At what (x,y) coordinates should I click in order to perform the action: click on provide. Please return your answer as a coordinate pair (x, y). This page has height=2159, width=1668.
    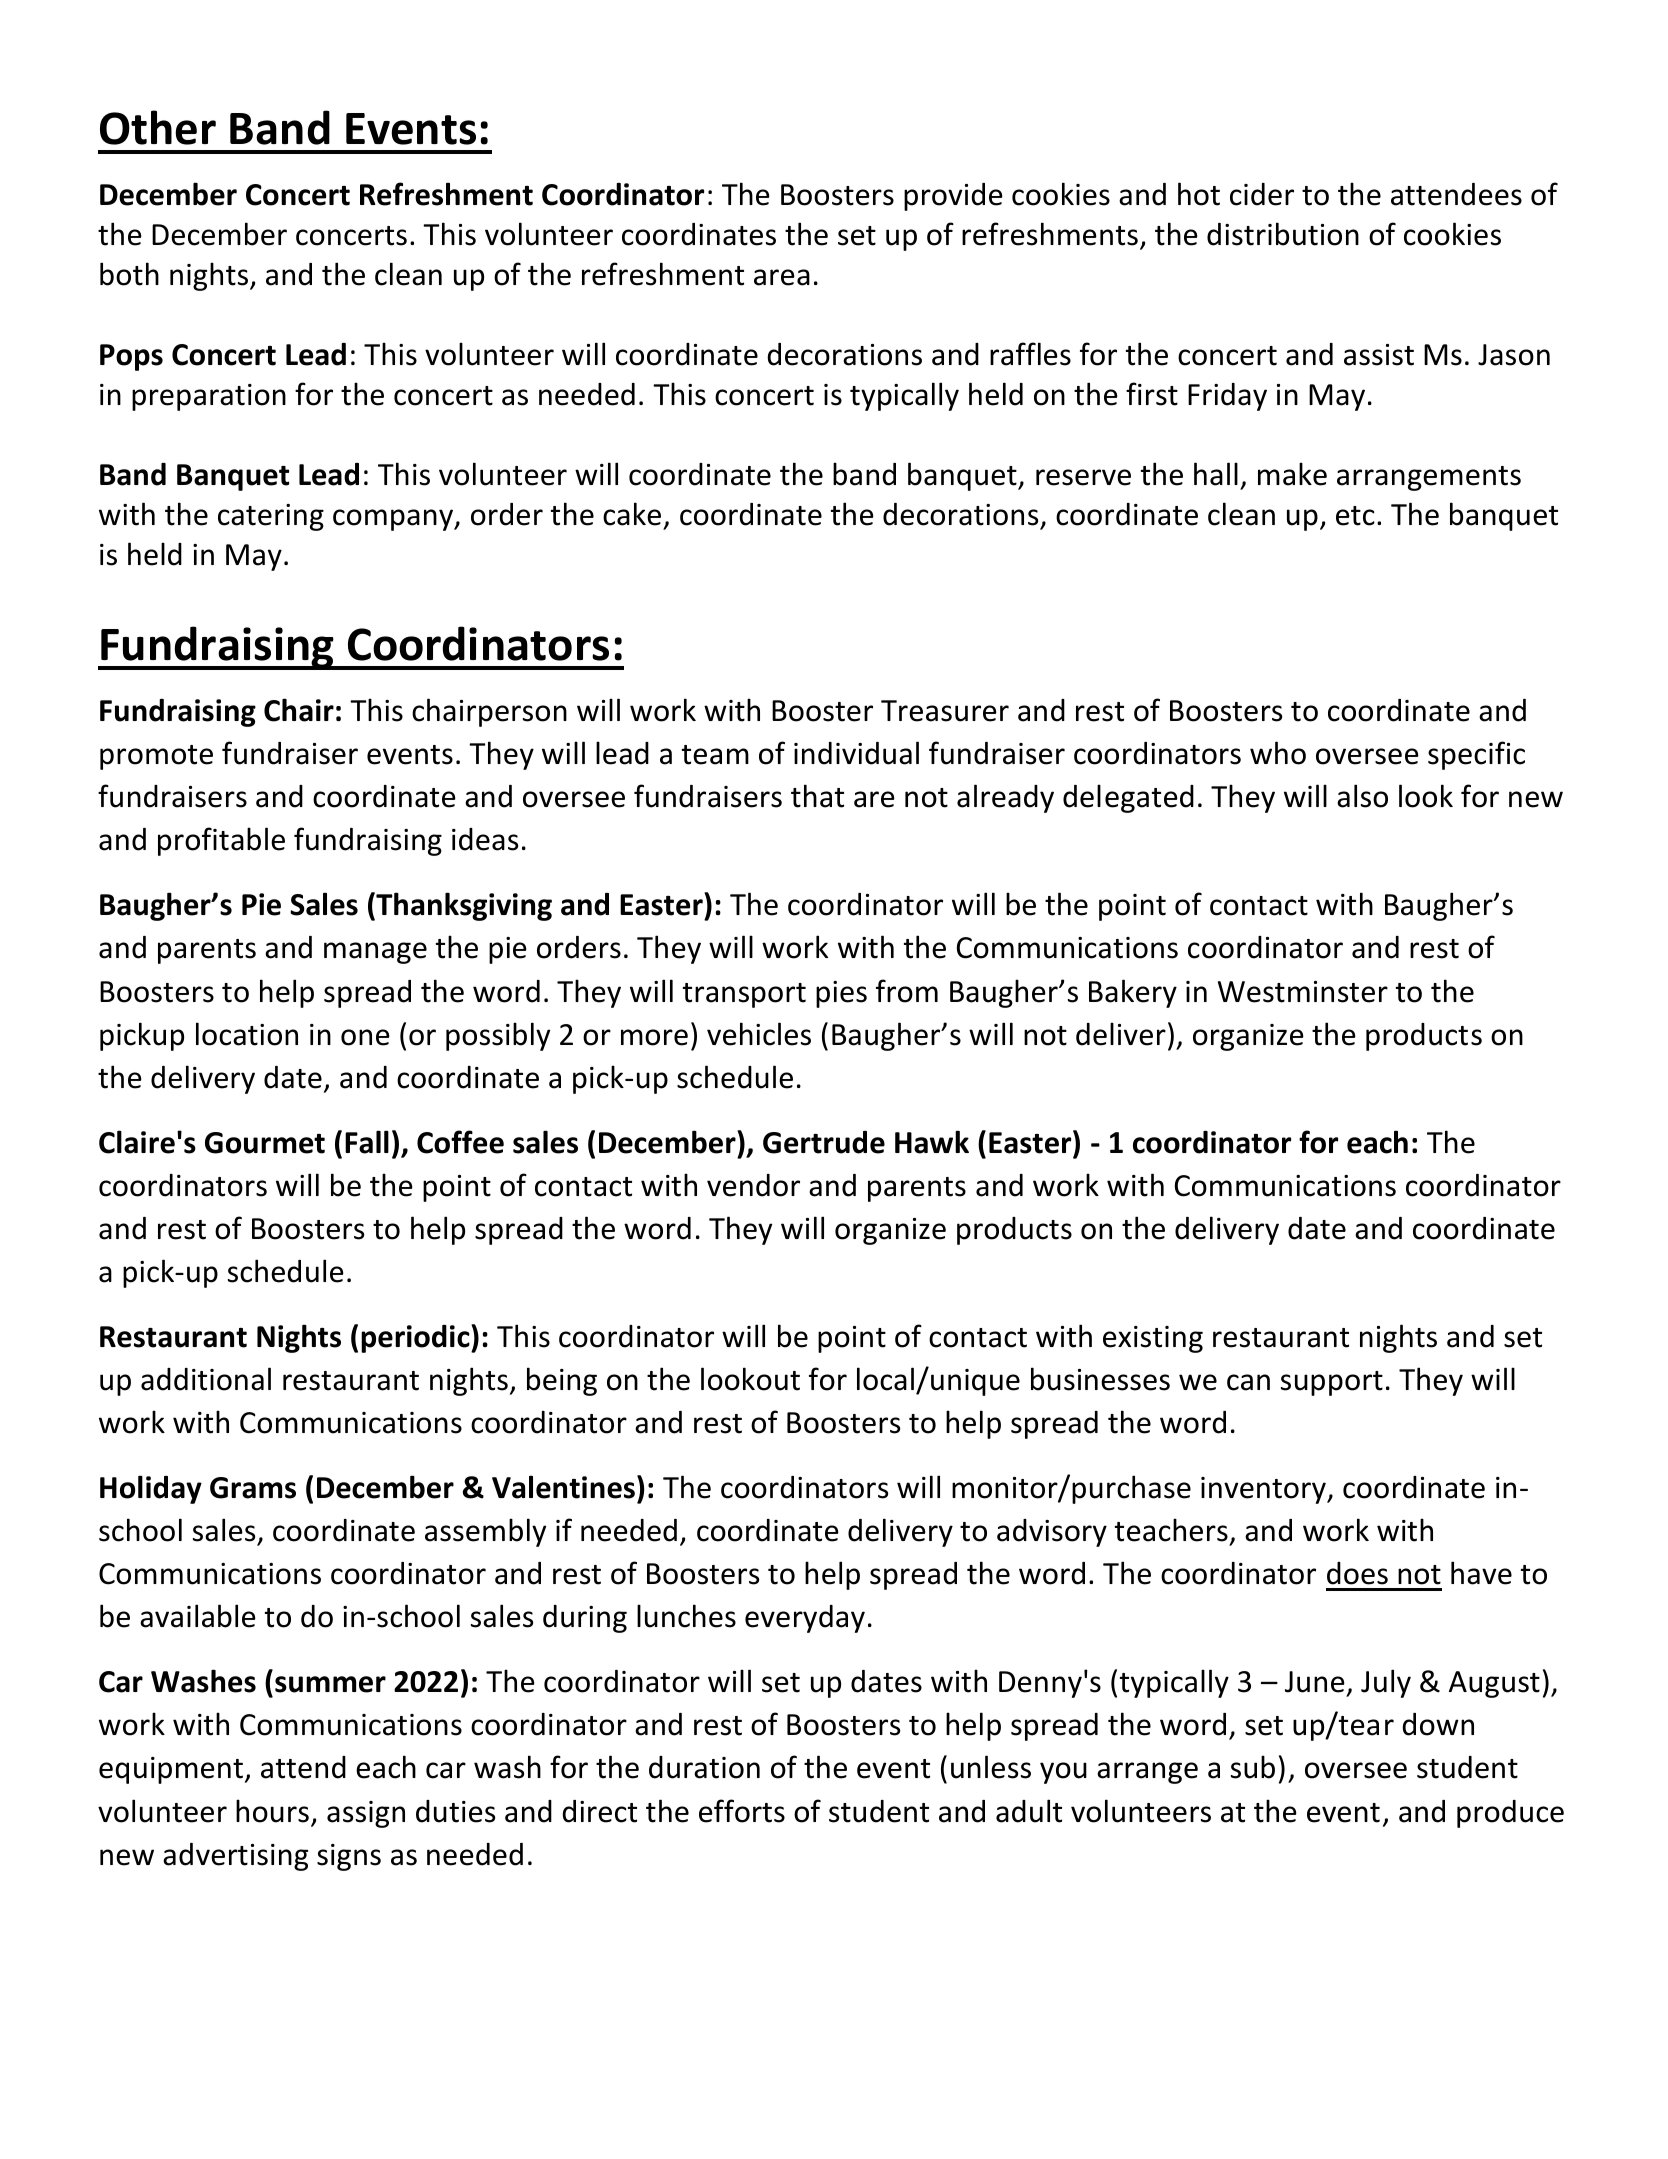
    Looking at the image, I should click on (953, 197).
